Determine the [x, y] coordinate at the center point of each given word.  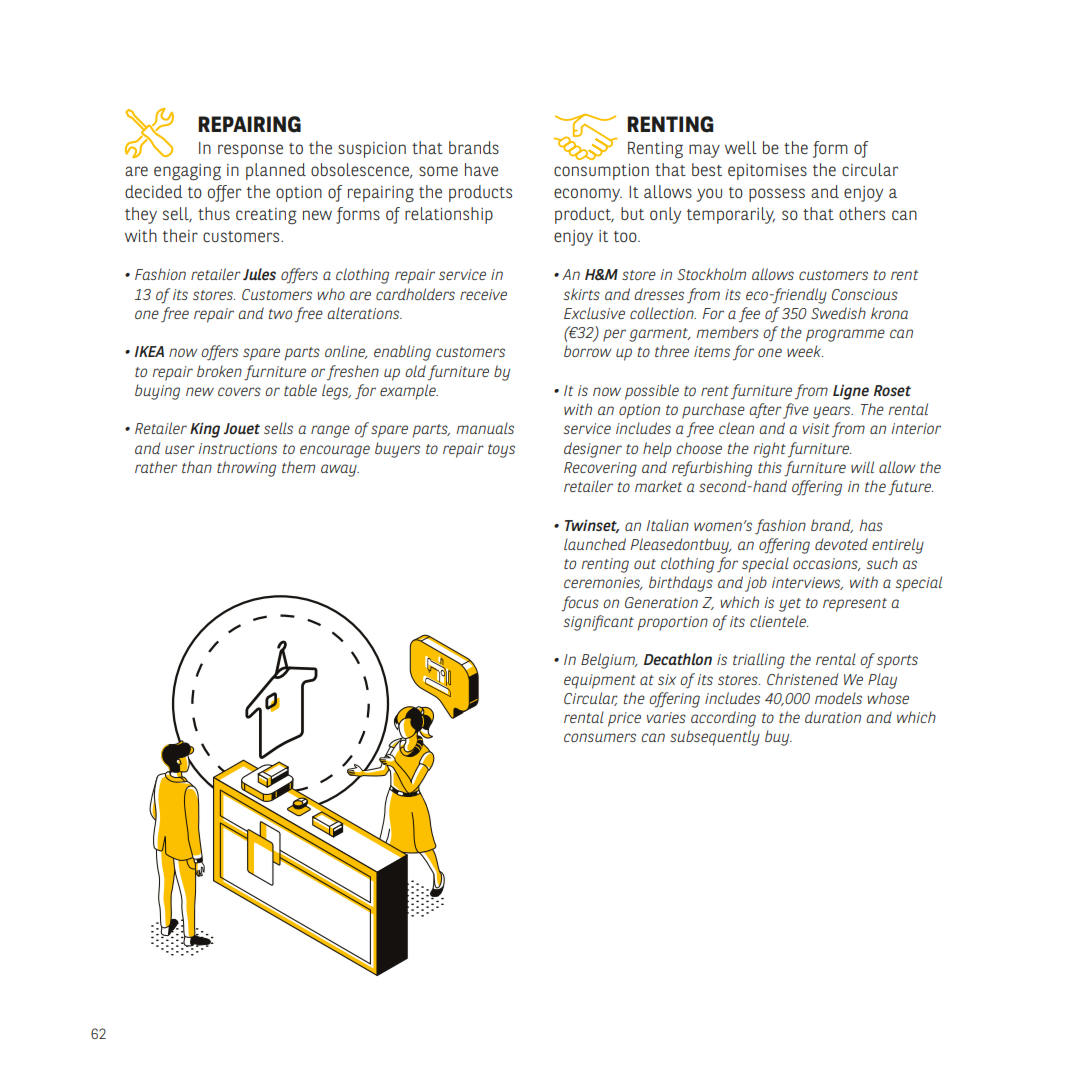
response [250, 151]
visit [816, 428]
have [481, 169]
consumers [600, 737]
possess [777, 195]
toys [501, 451]
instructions [237, 448]
